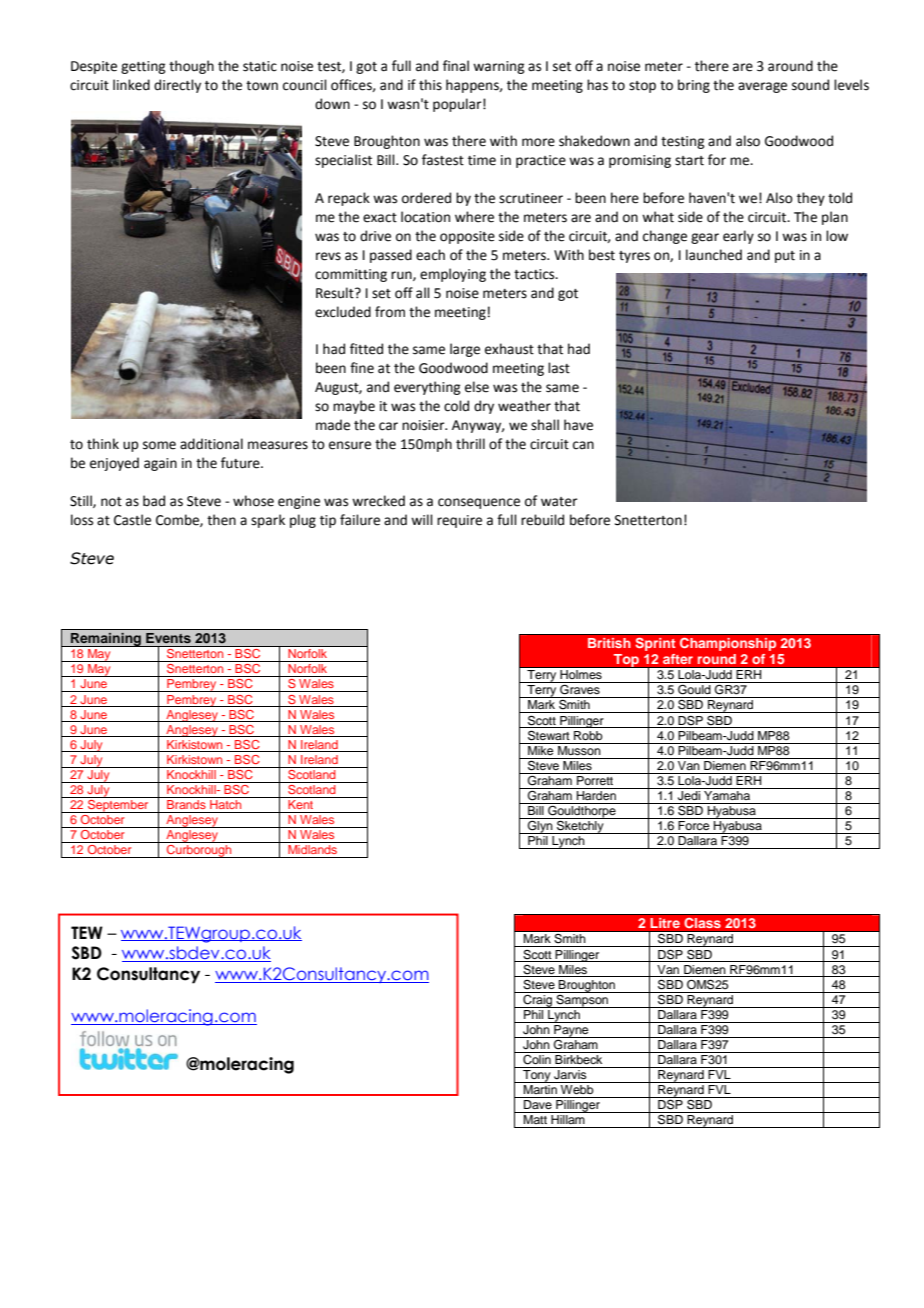 The width and height of the screenshot is (924, 1308). Describe the element at coordinates (678, 659) in the screenshot. I see `after` at that location.
